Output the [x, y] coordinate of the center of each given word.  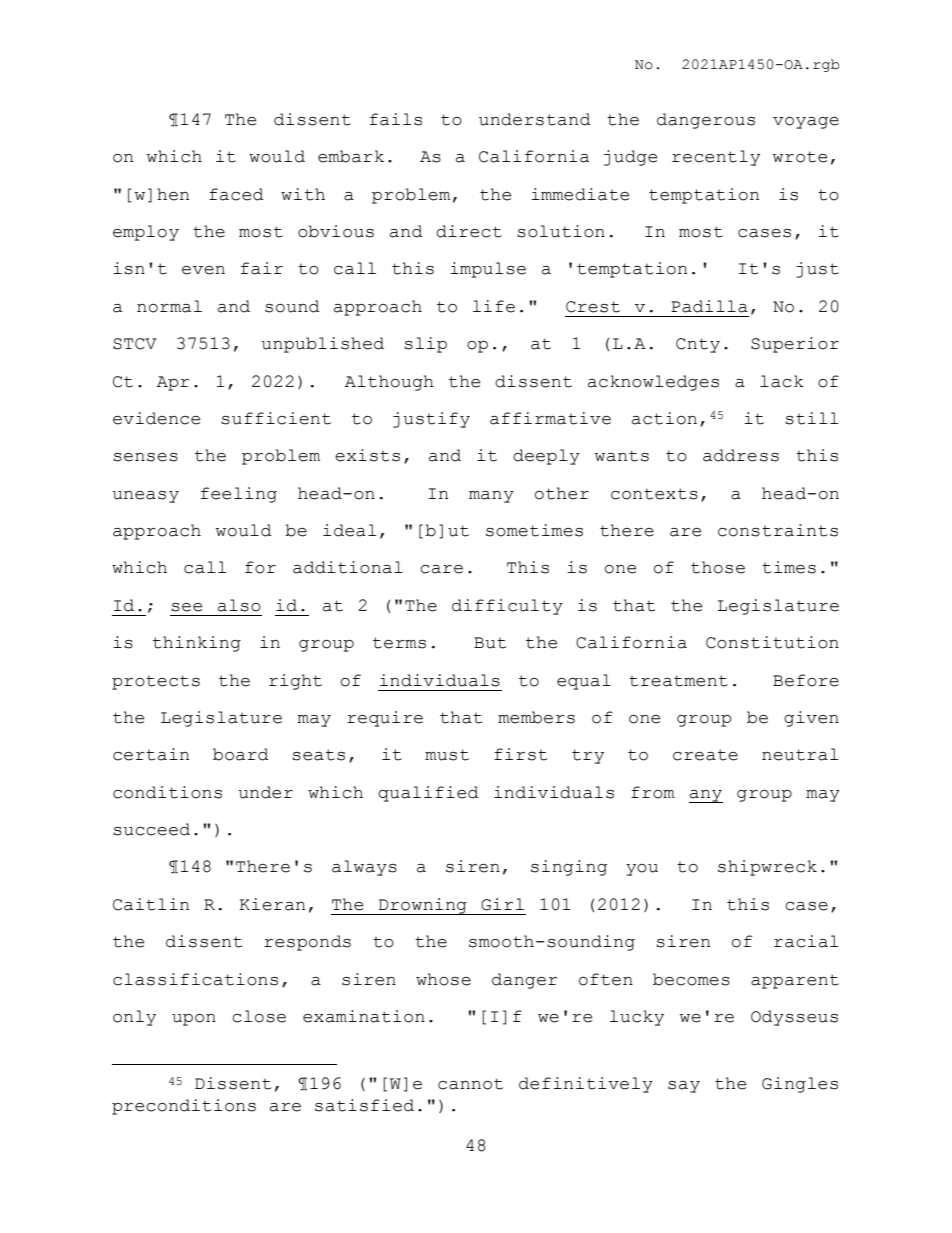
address [741, 455]
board [241, 754]
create [705, 755]
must [447, 755]
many [491, 497]
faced [236, 194]
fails [396, 119]
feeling [239, 495]
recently [716, 158]
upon [194, 1020]
